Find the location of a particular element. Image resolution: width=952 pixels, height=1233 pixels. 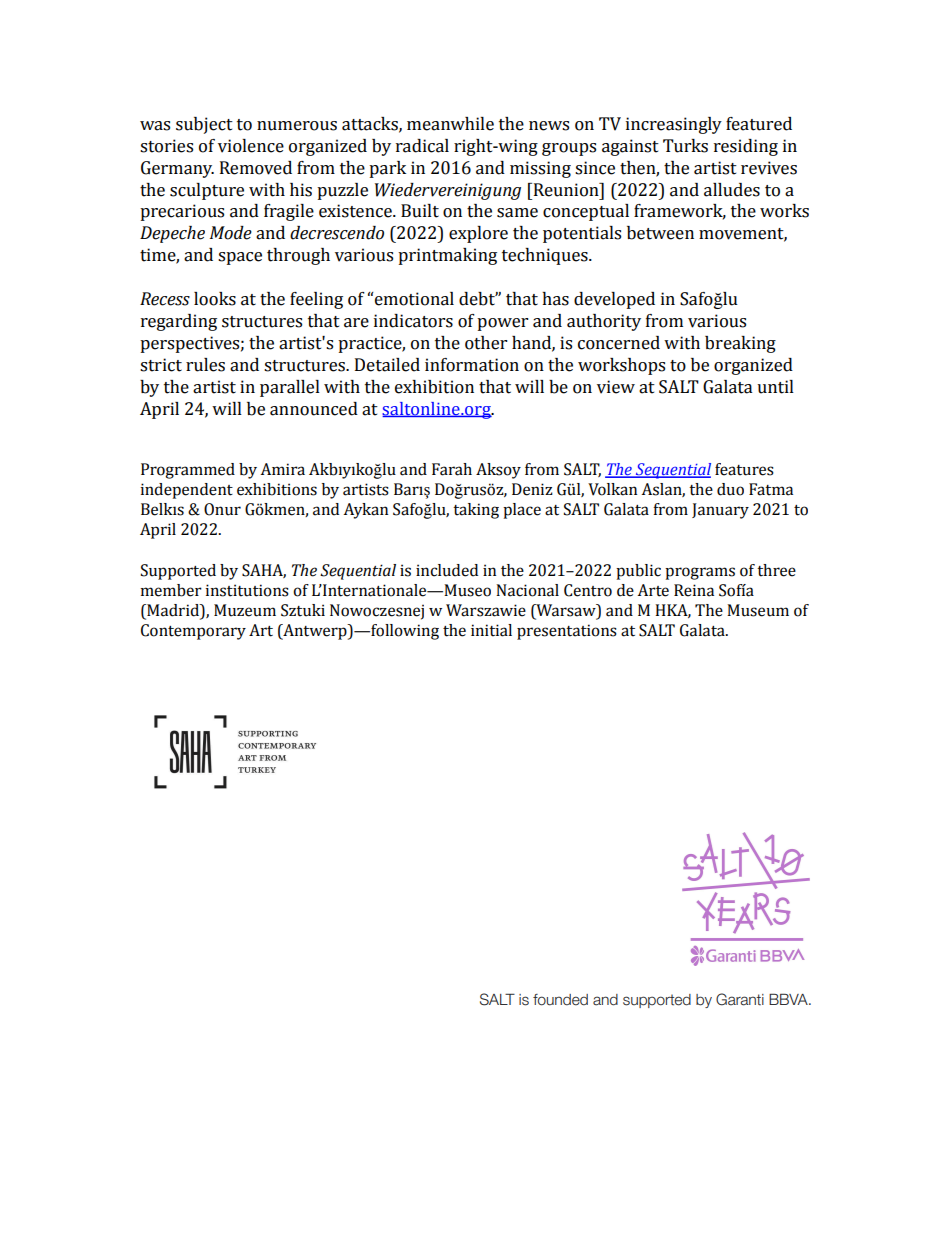

initial is located at coordinates (491, 630).
